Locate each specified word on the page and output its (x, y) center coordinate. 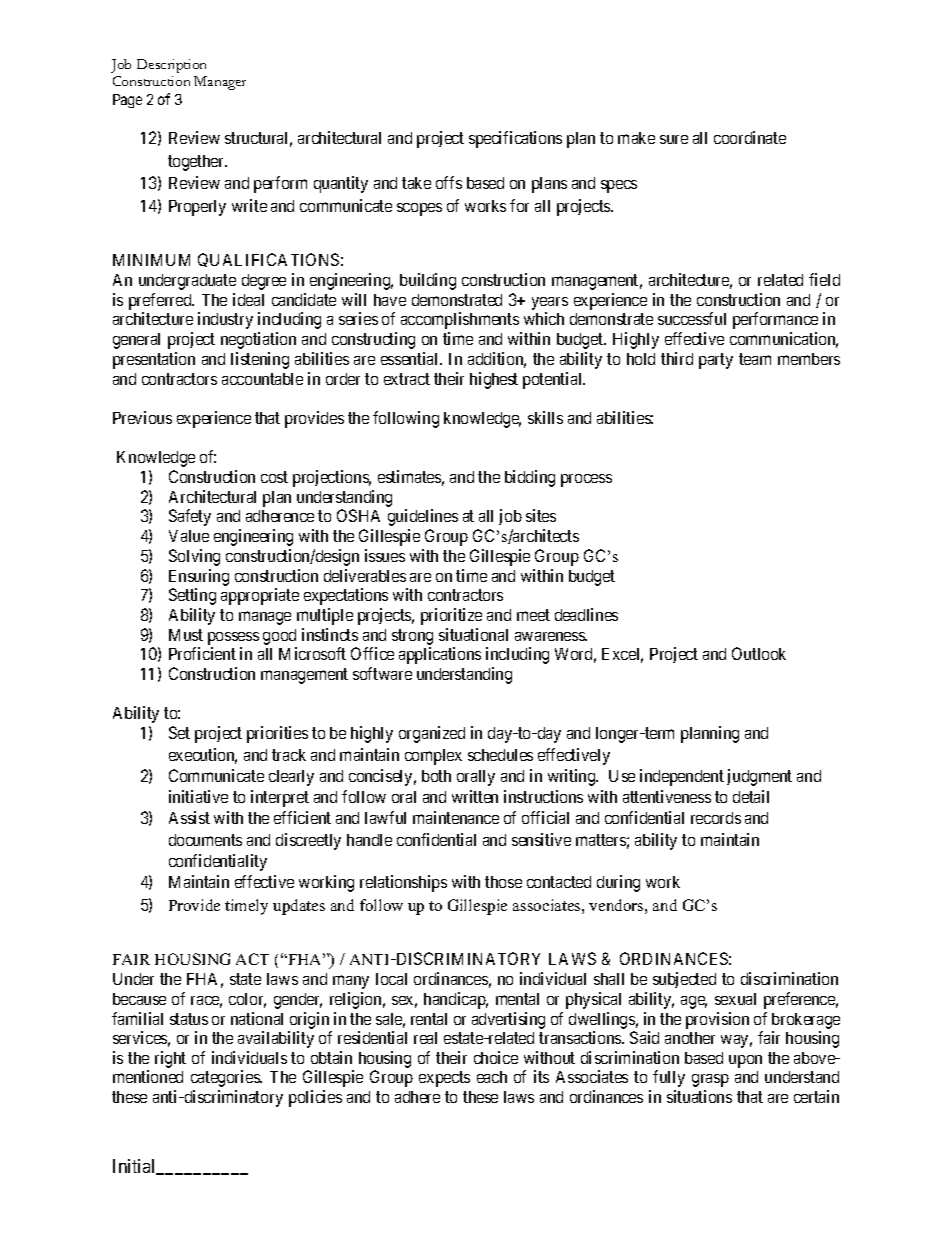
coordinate (750, 137)
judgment (759, 777)
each (492, 1077)
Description (171, 66)
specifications (515, 139)
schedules (500, 755)
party (716, 361)
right (170, 1059)
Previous (142, 417)
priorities (277, 734)
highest (494, 380)
